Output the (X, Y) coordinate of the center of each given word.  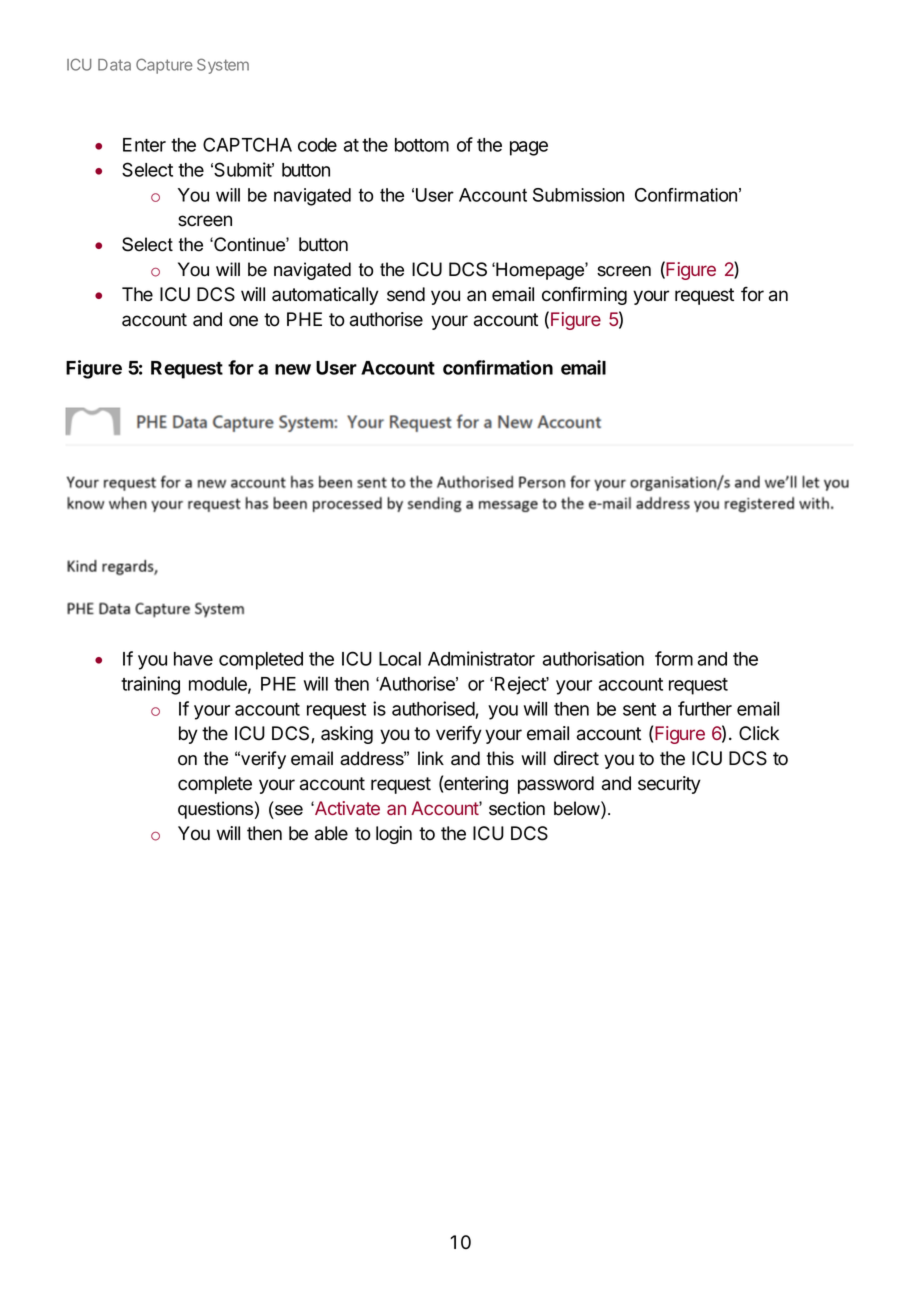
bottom (422, 145)
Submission (578, 195)
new (293, 369)
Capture (164, 66)
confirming (584, 295)
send (406, 294)
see (289, 810)
